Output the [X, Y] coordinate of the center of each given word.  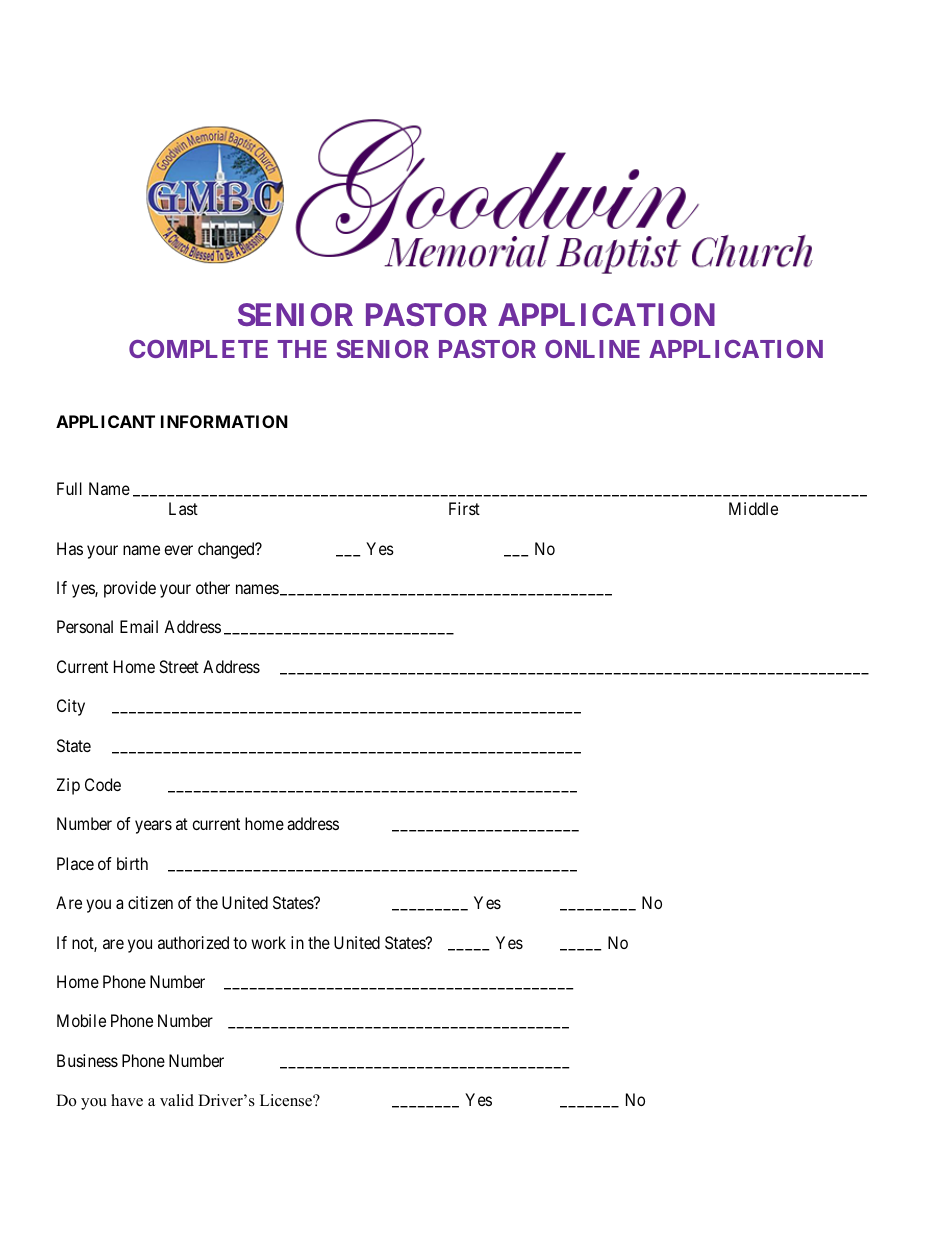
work [268, 942]
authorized [193, 942]
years [153, 827]
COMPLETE [198, 349]
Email [139, 626]
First [464, 508]
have [127, 1100]
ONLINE [592, 349]
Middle [753, 508]
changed [227, 550]
